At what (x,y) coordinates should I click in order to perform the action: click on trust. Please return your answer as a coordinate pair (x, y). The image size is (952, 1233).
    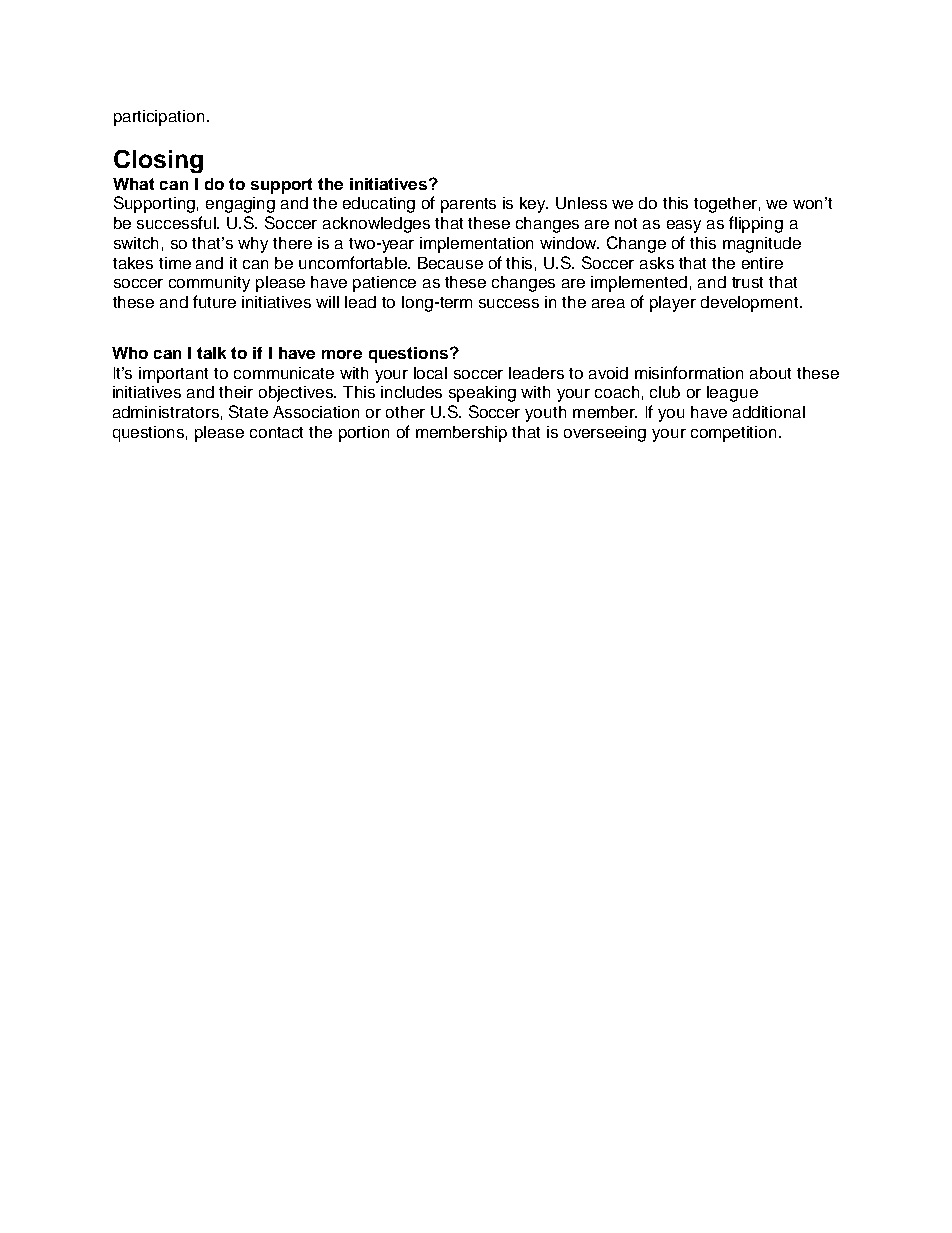
    Looking at the image, I should click on (747, 282).
